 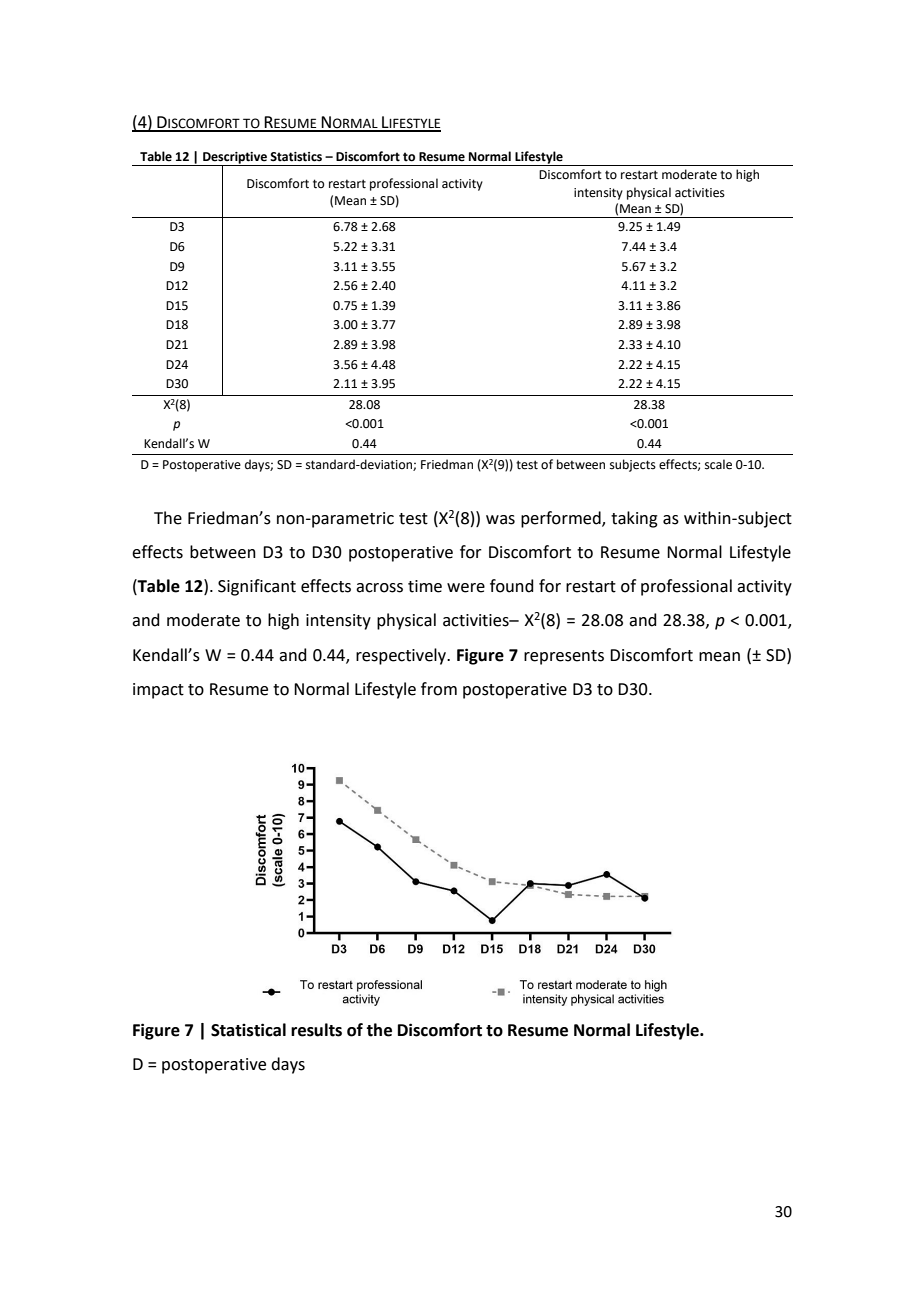 What do you see at coordinates (158, 691) in the screenshot?
I see `impact` at bounding box center [158, 691].
